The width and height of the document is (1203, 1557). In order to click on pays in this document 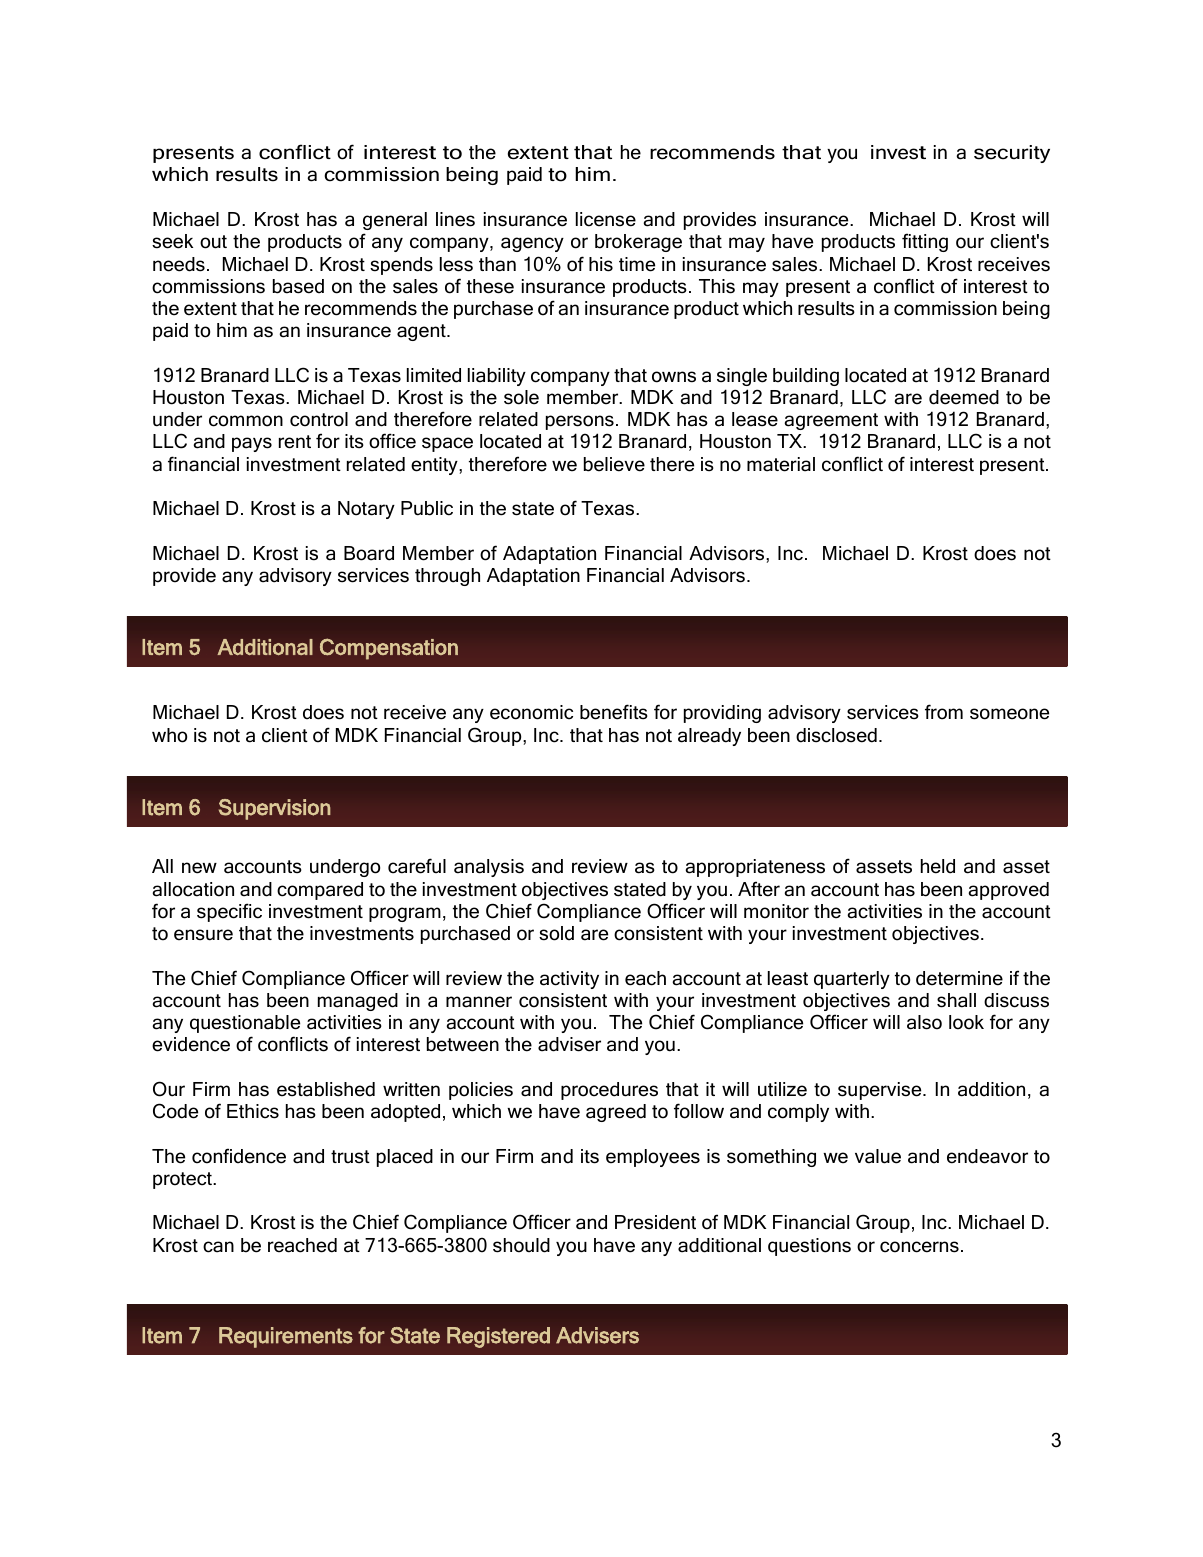, I will do `click(252, 444)`.
